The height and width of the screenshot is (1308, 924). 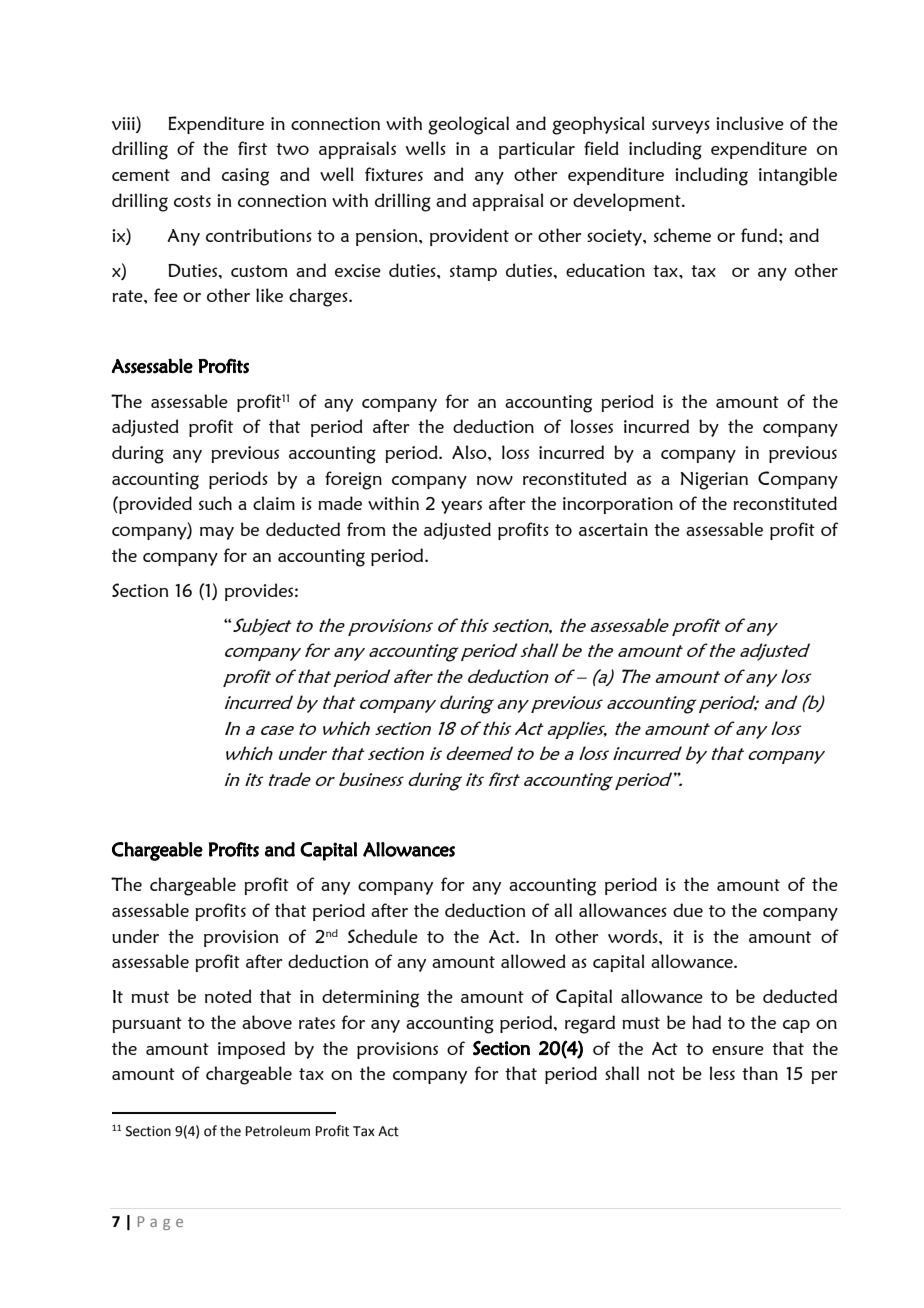 I want to click on Also, so click(x=470, y=452).
